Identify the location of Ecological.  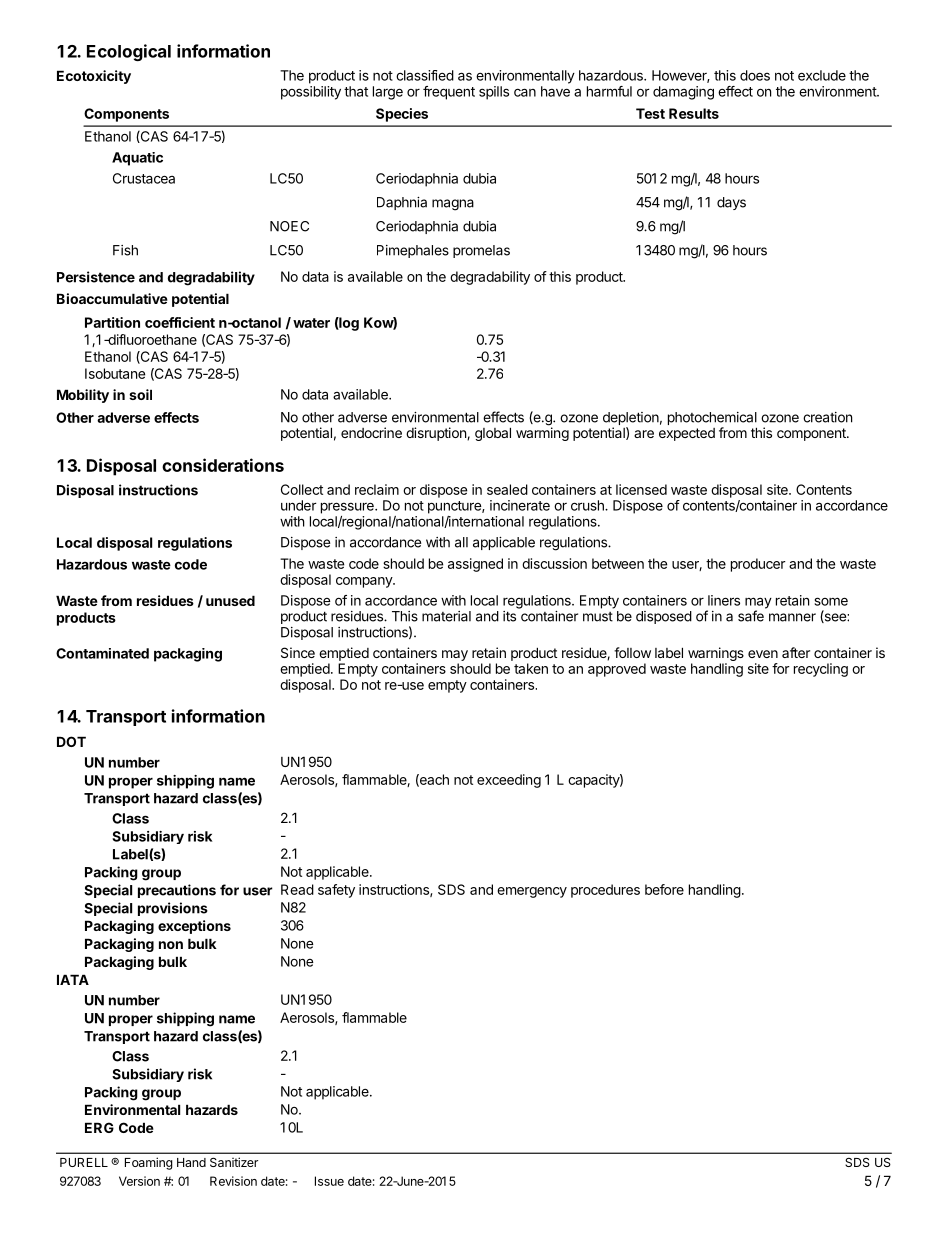
(129, 52).
